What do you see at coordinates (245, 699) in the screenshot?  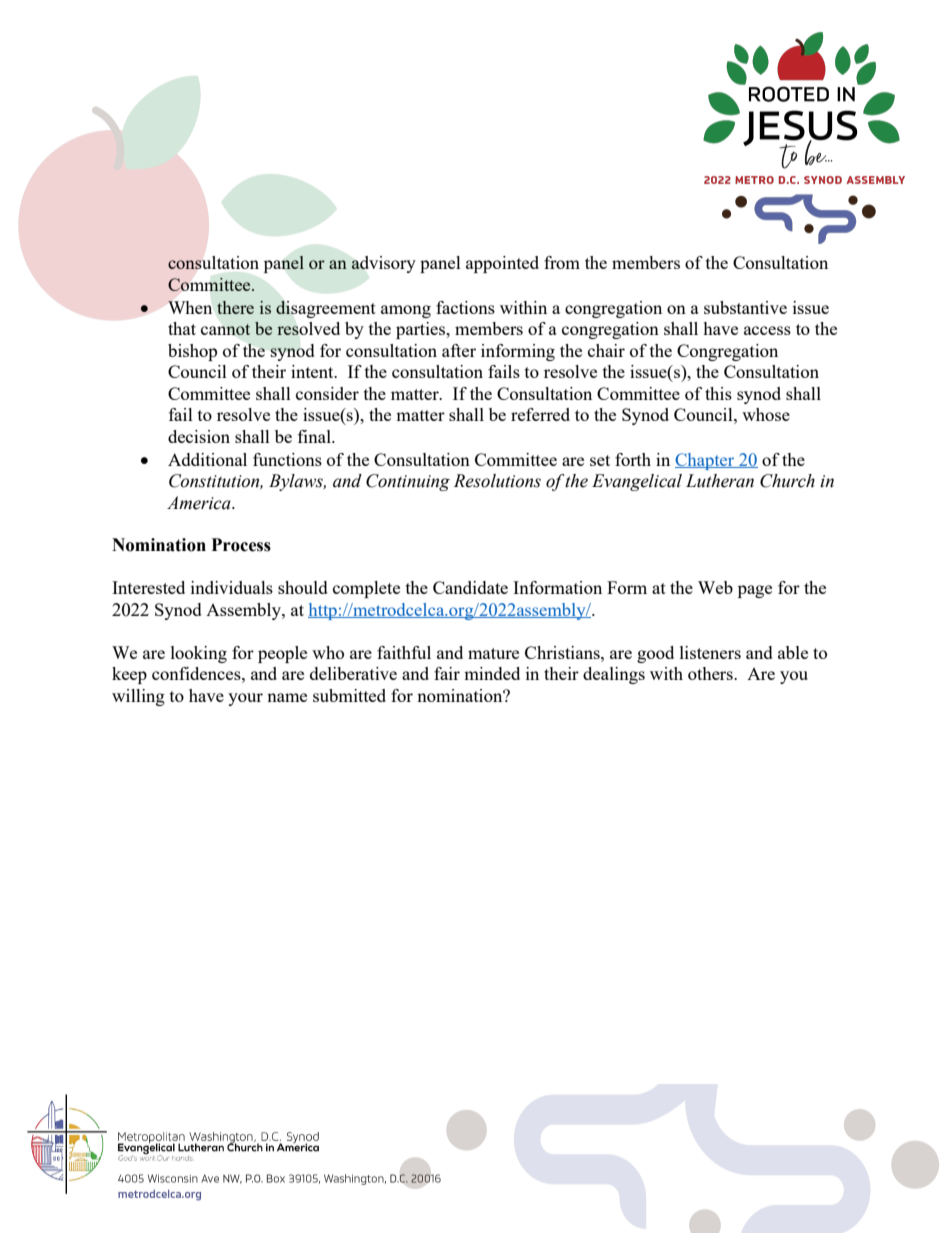 I see `your` at bounding box center [245, 699].
